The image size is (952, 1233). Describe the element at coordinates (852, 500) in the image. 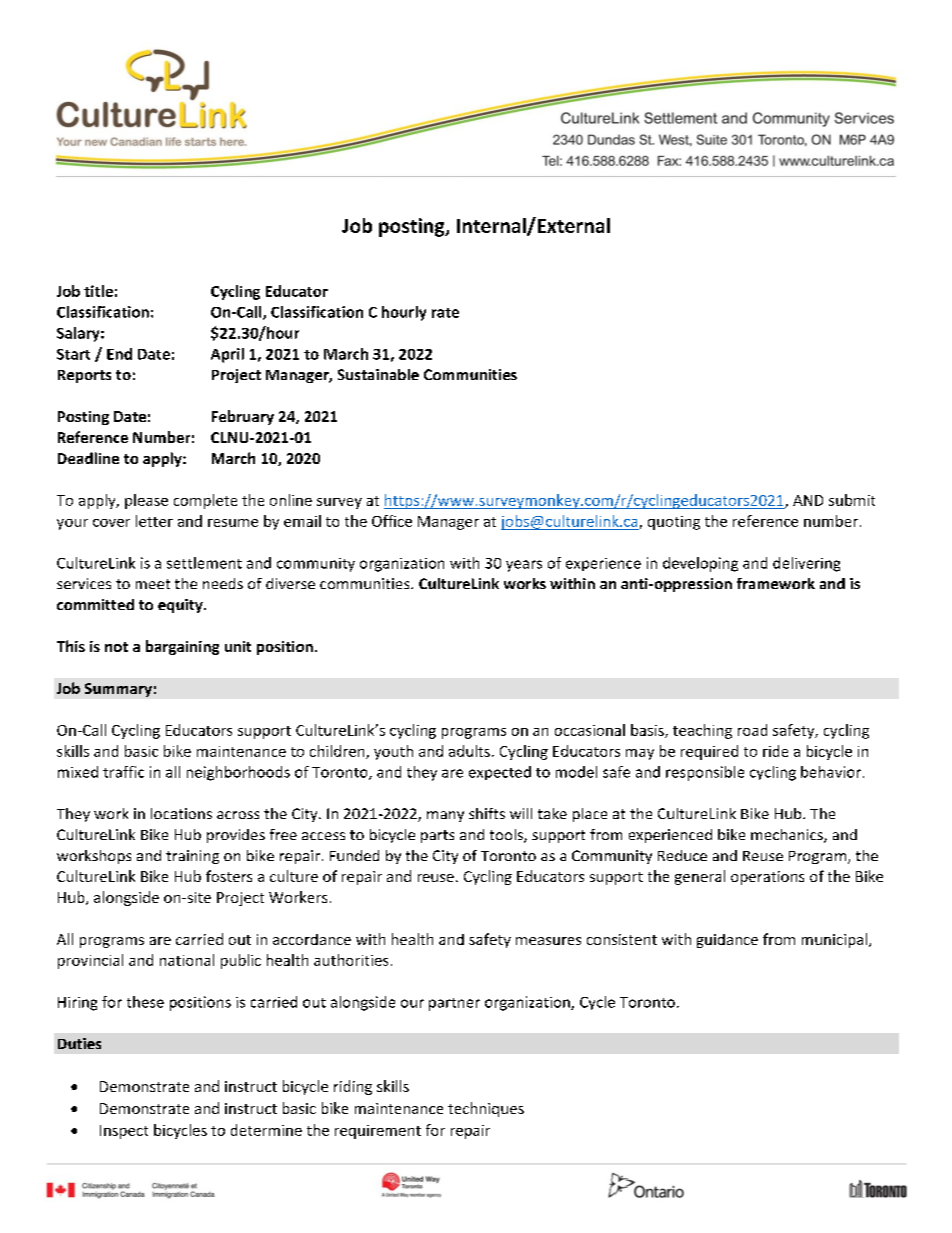

I see `submit` at that location.
